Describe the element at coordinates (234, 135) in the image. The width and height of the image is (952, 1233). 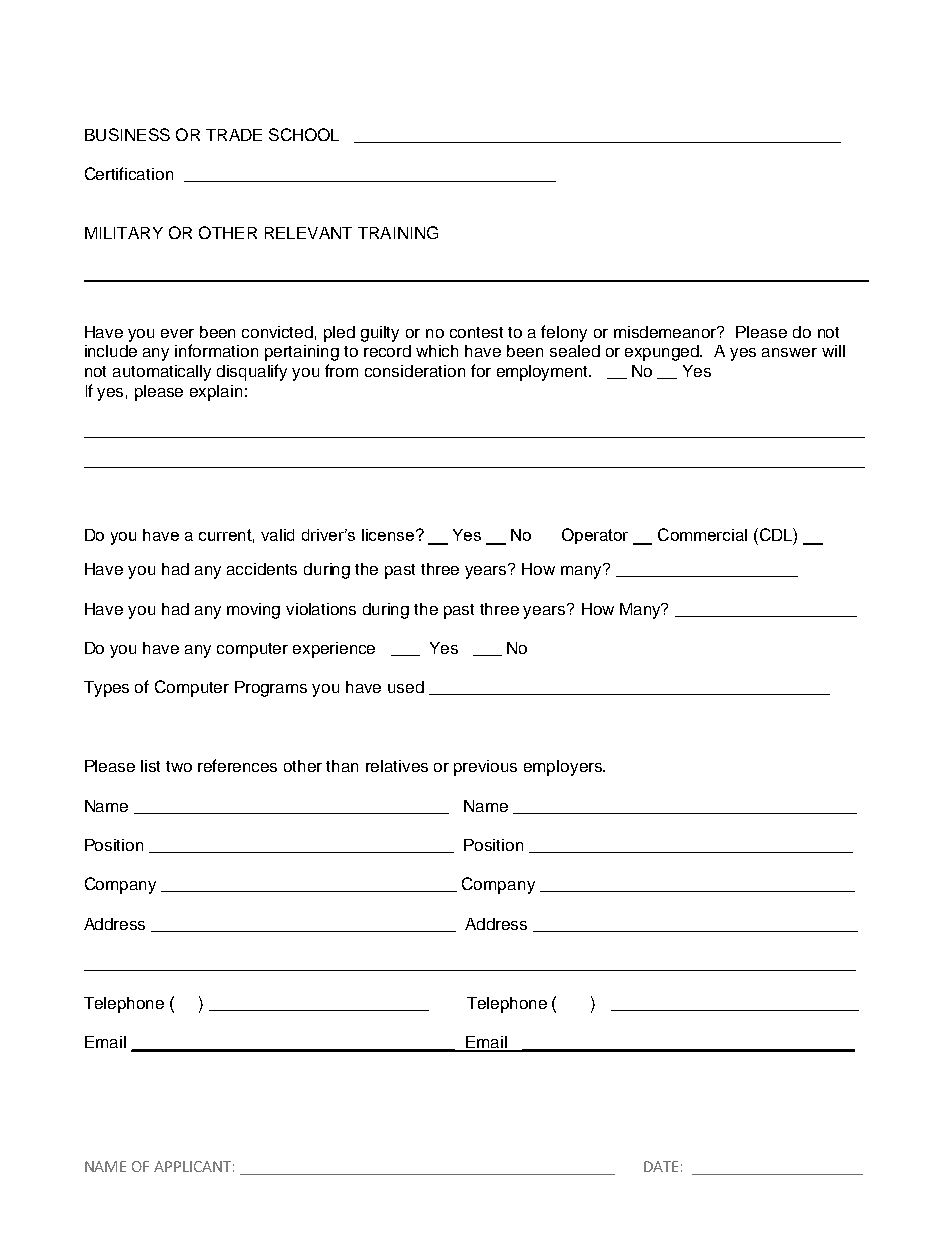
I see `TRADE` at that location.
